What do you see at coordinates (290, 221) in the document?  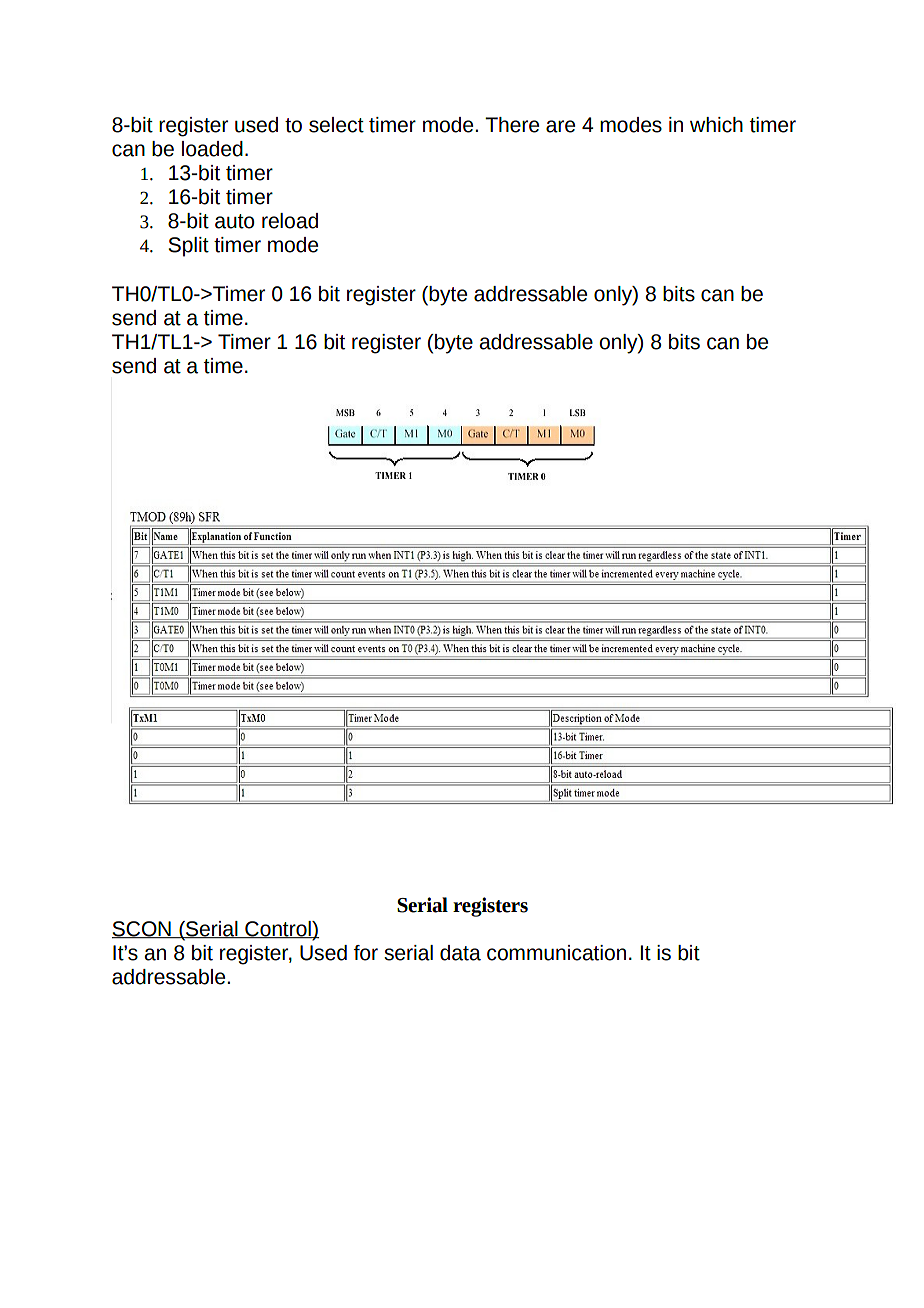 I see `reload` at bounding box center [290, 221].
